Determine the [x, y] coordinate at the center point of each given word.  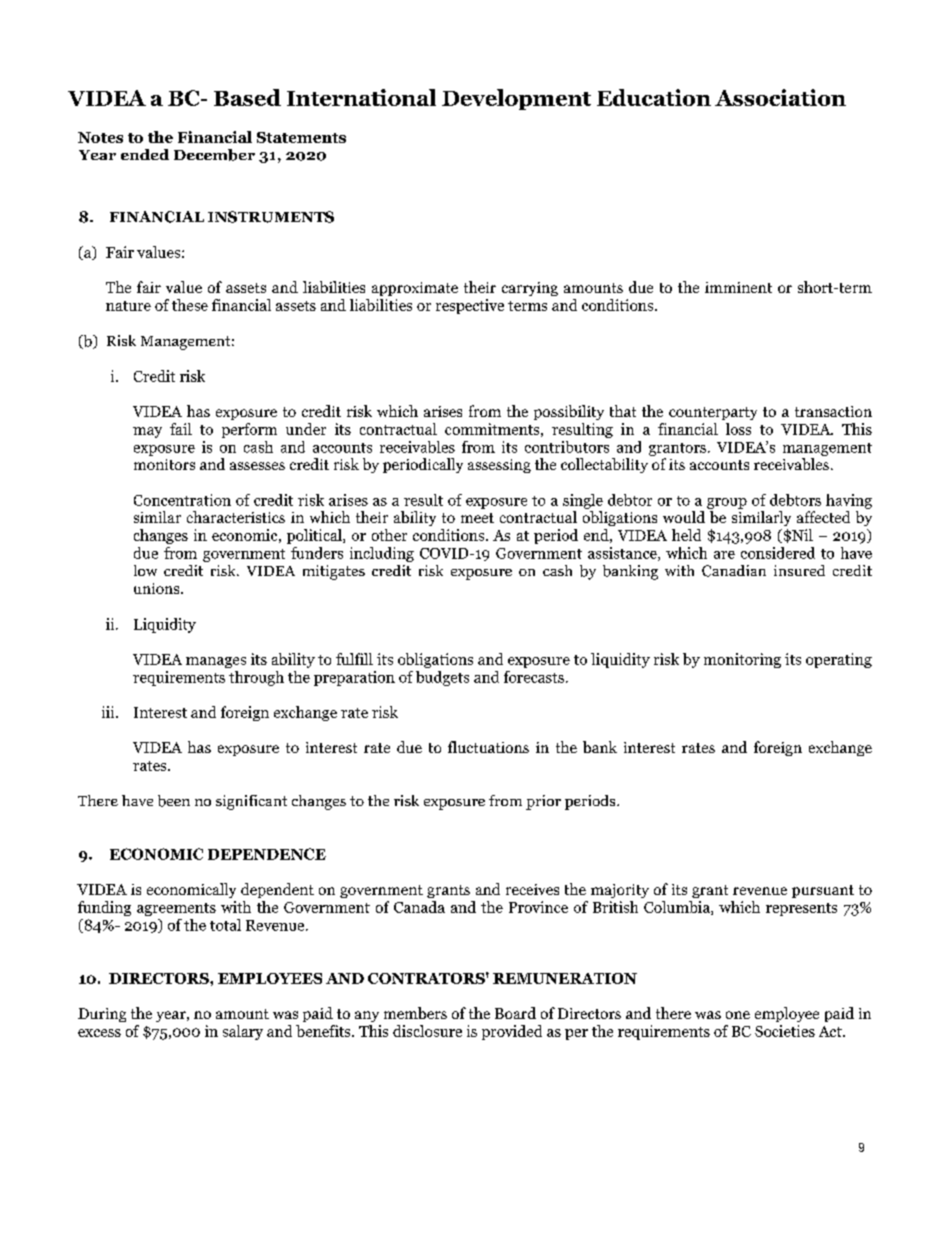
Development [516, 99]
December [214, 155]
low [145, 570]
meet [477, 518]
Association [780, 97]
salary [243, 1032]
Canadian [734, 571]
